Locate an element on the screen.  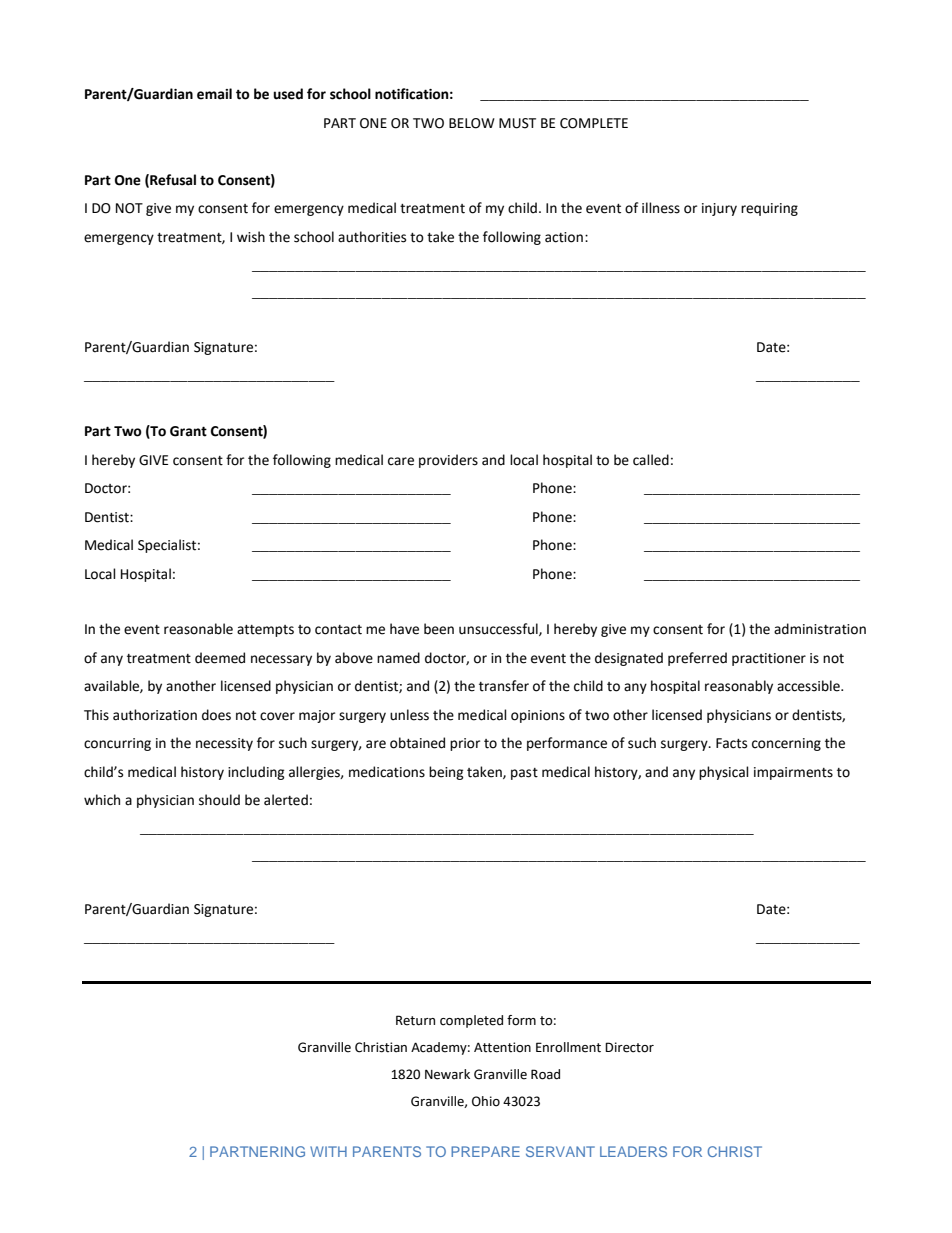
WITH is located at coordinates (328, 1151).
